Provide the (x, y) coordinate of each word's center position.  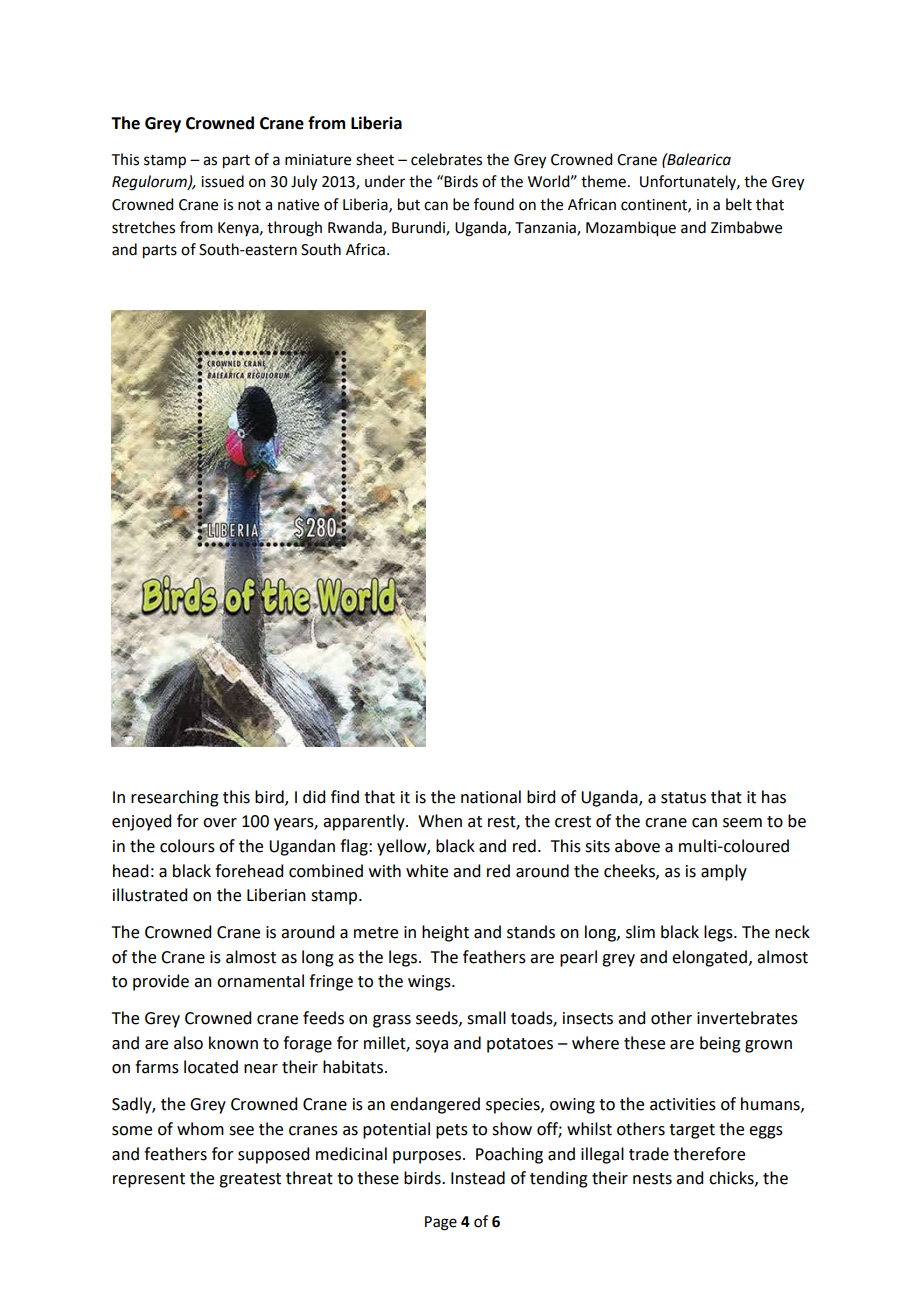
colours (187, 846)
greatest (250, 1180)
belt (739, 204)
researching (175, 798)
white (427, 871)
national (491, 797)
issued (222, 181)
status (683, 798)
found (494, 204)
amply (724, 872)
